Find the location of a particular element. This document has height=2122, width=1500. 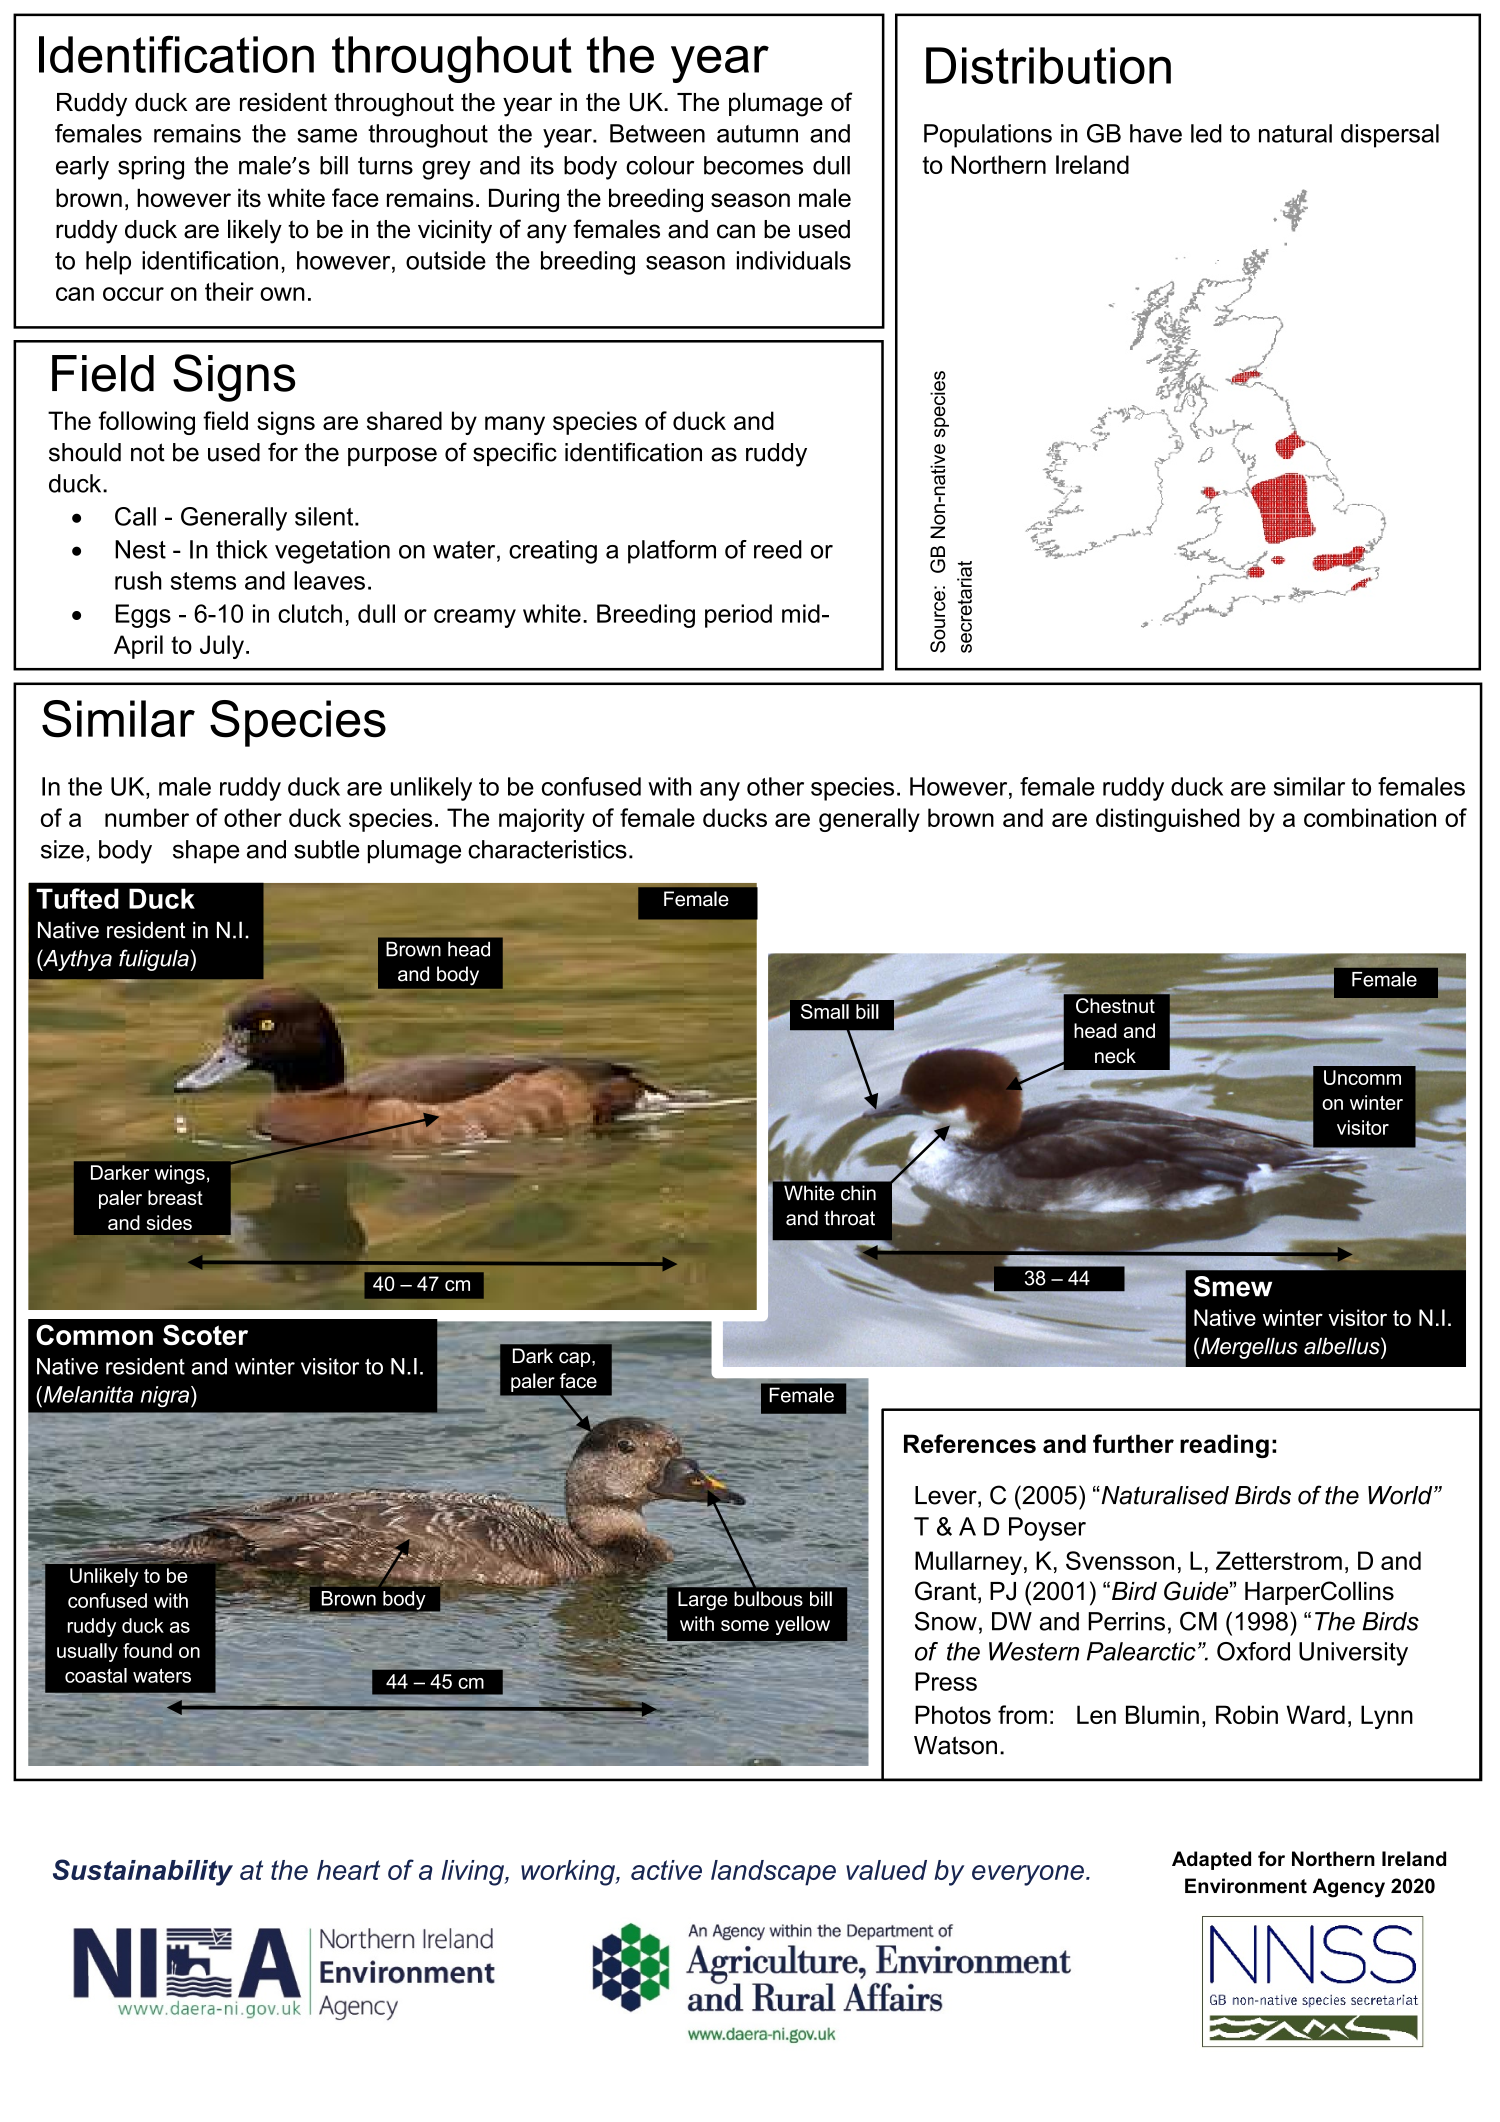

autumn is located at coordinates (757, 134).
